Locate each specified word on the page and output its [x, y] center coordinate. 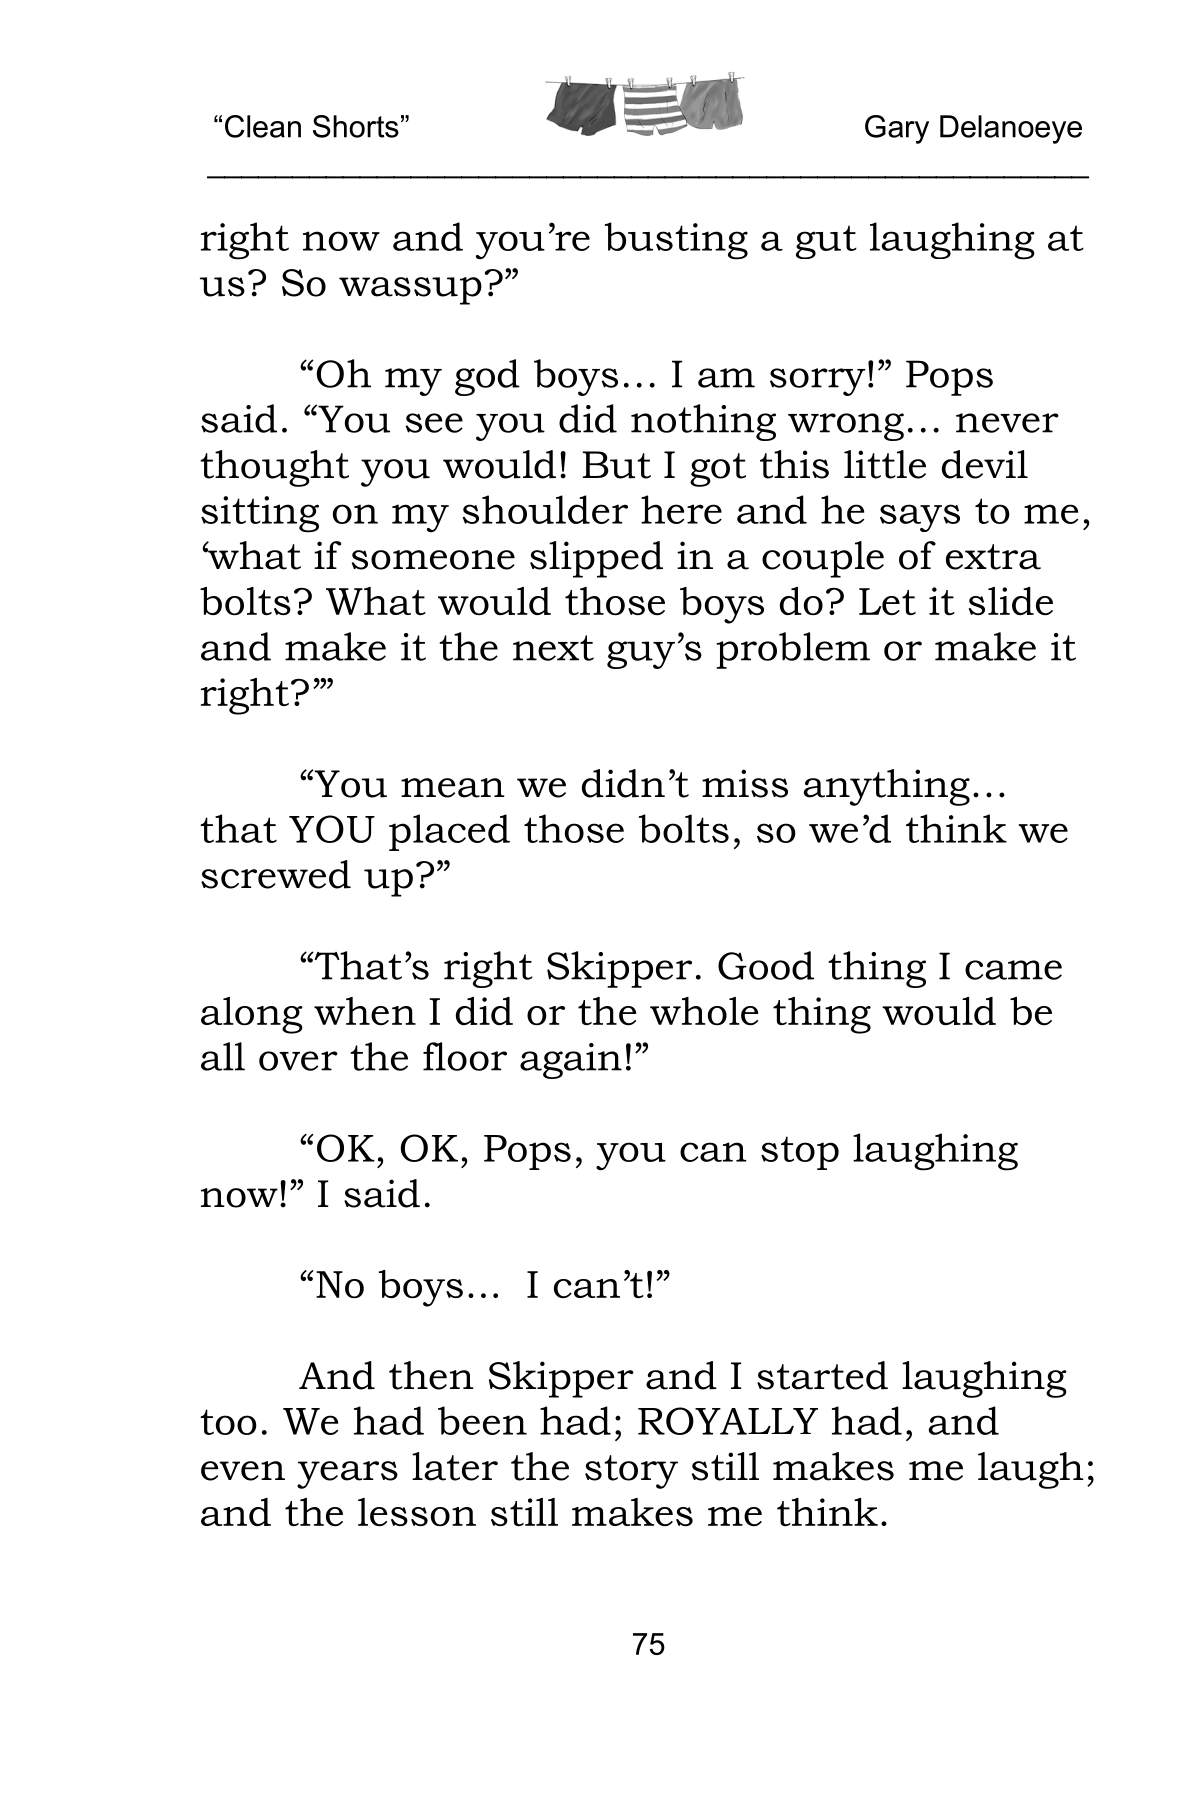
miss [745, 783]
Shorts [356, 126]
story [631, 1472]
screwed [276, 874]
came [1013, 970]
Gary [897, 129]
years [347, 1475]
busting [676, 241]
